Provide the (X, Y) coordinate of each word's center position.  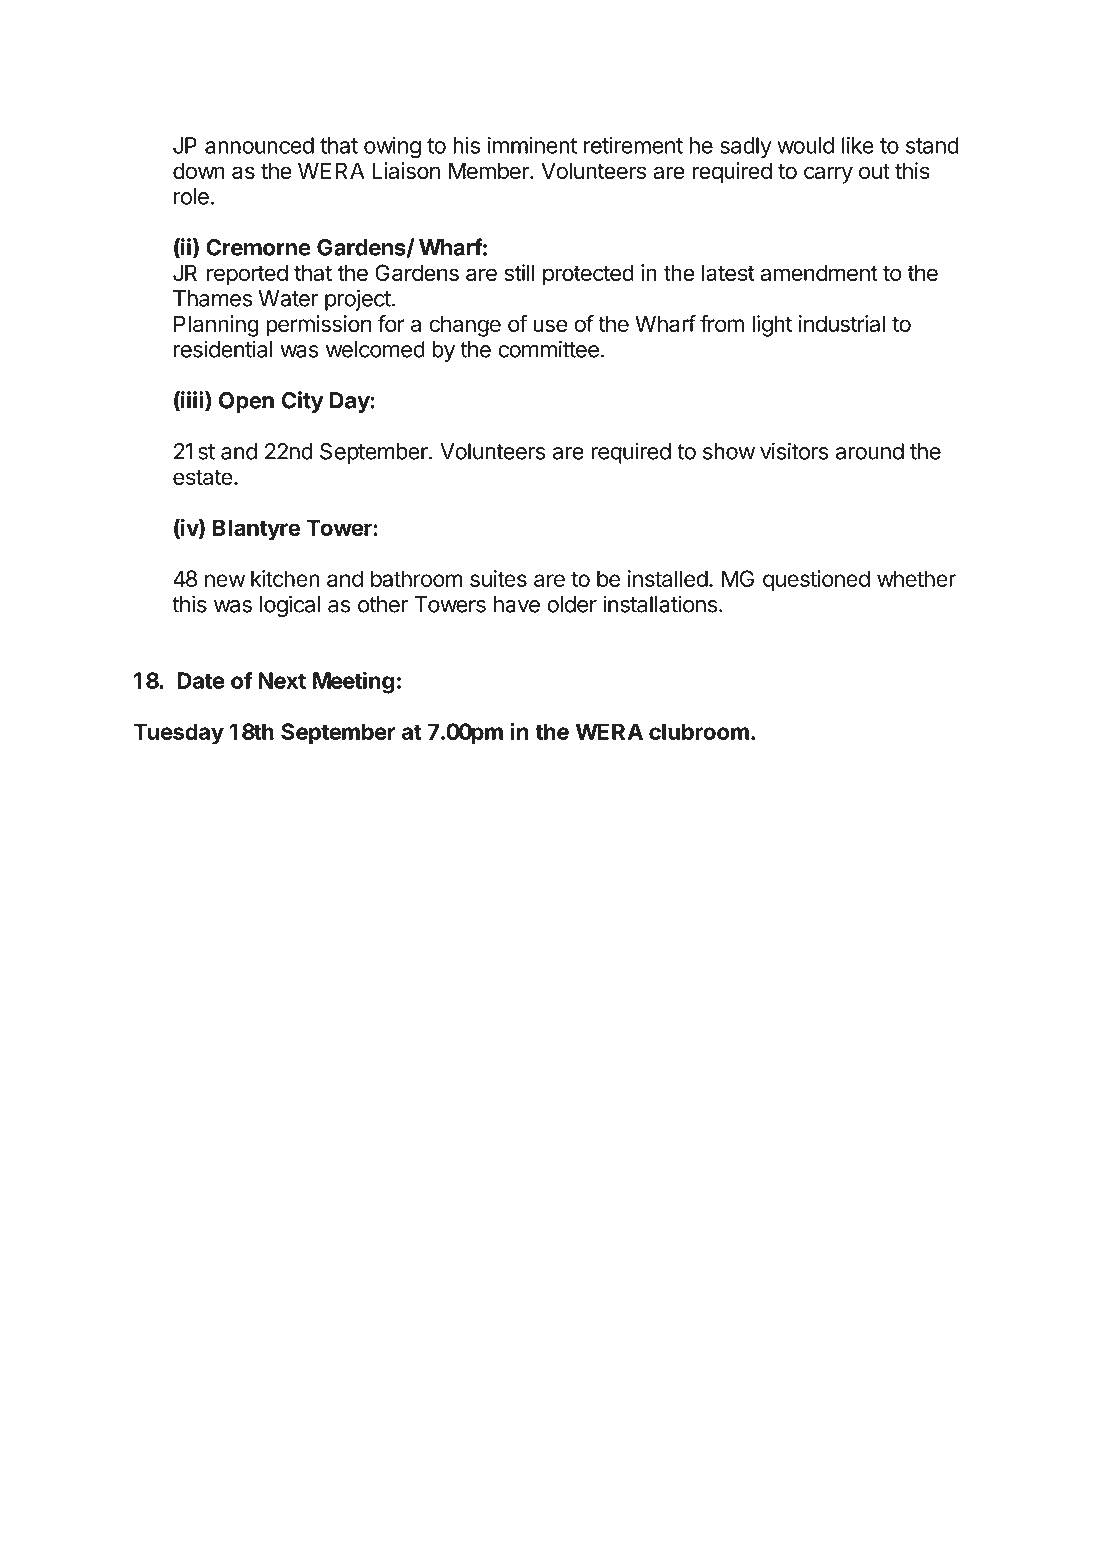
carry (828, 175)
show (729, 451)
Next (282, 680)
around (870, 451)
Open (246, 402)
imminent (532, 145)
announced (259, 145)
